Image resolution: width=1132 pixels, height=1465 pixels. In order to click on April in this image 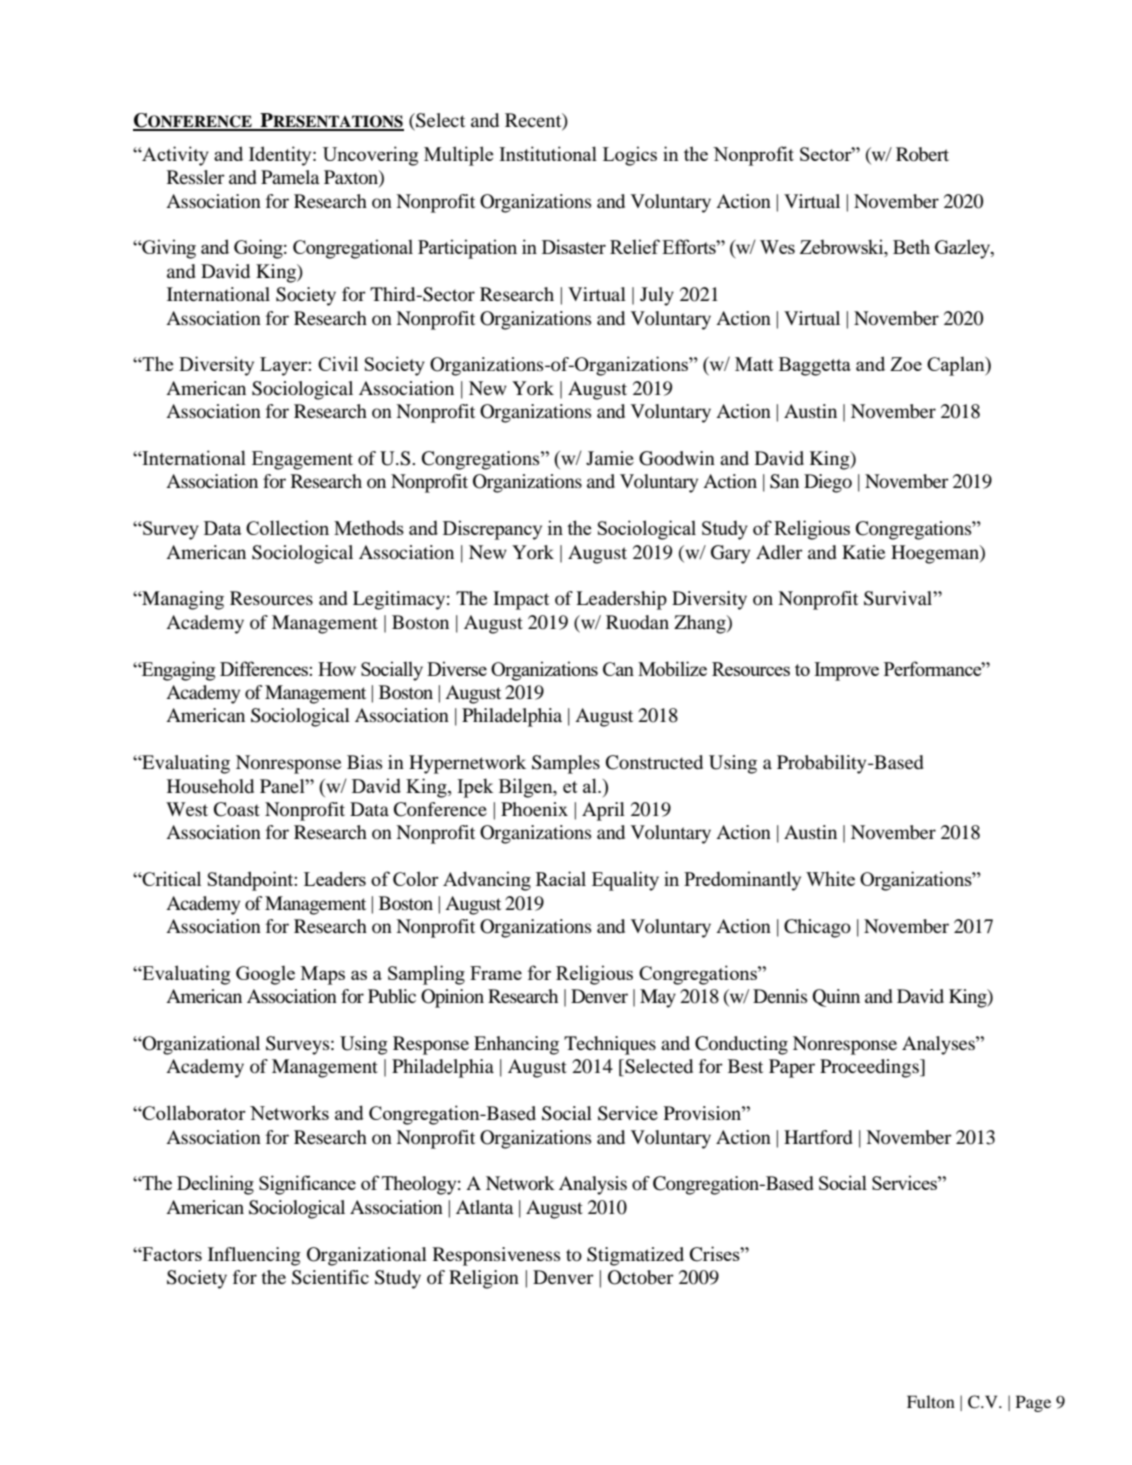, I will do `click(603, 811)`.
